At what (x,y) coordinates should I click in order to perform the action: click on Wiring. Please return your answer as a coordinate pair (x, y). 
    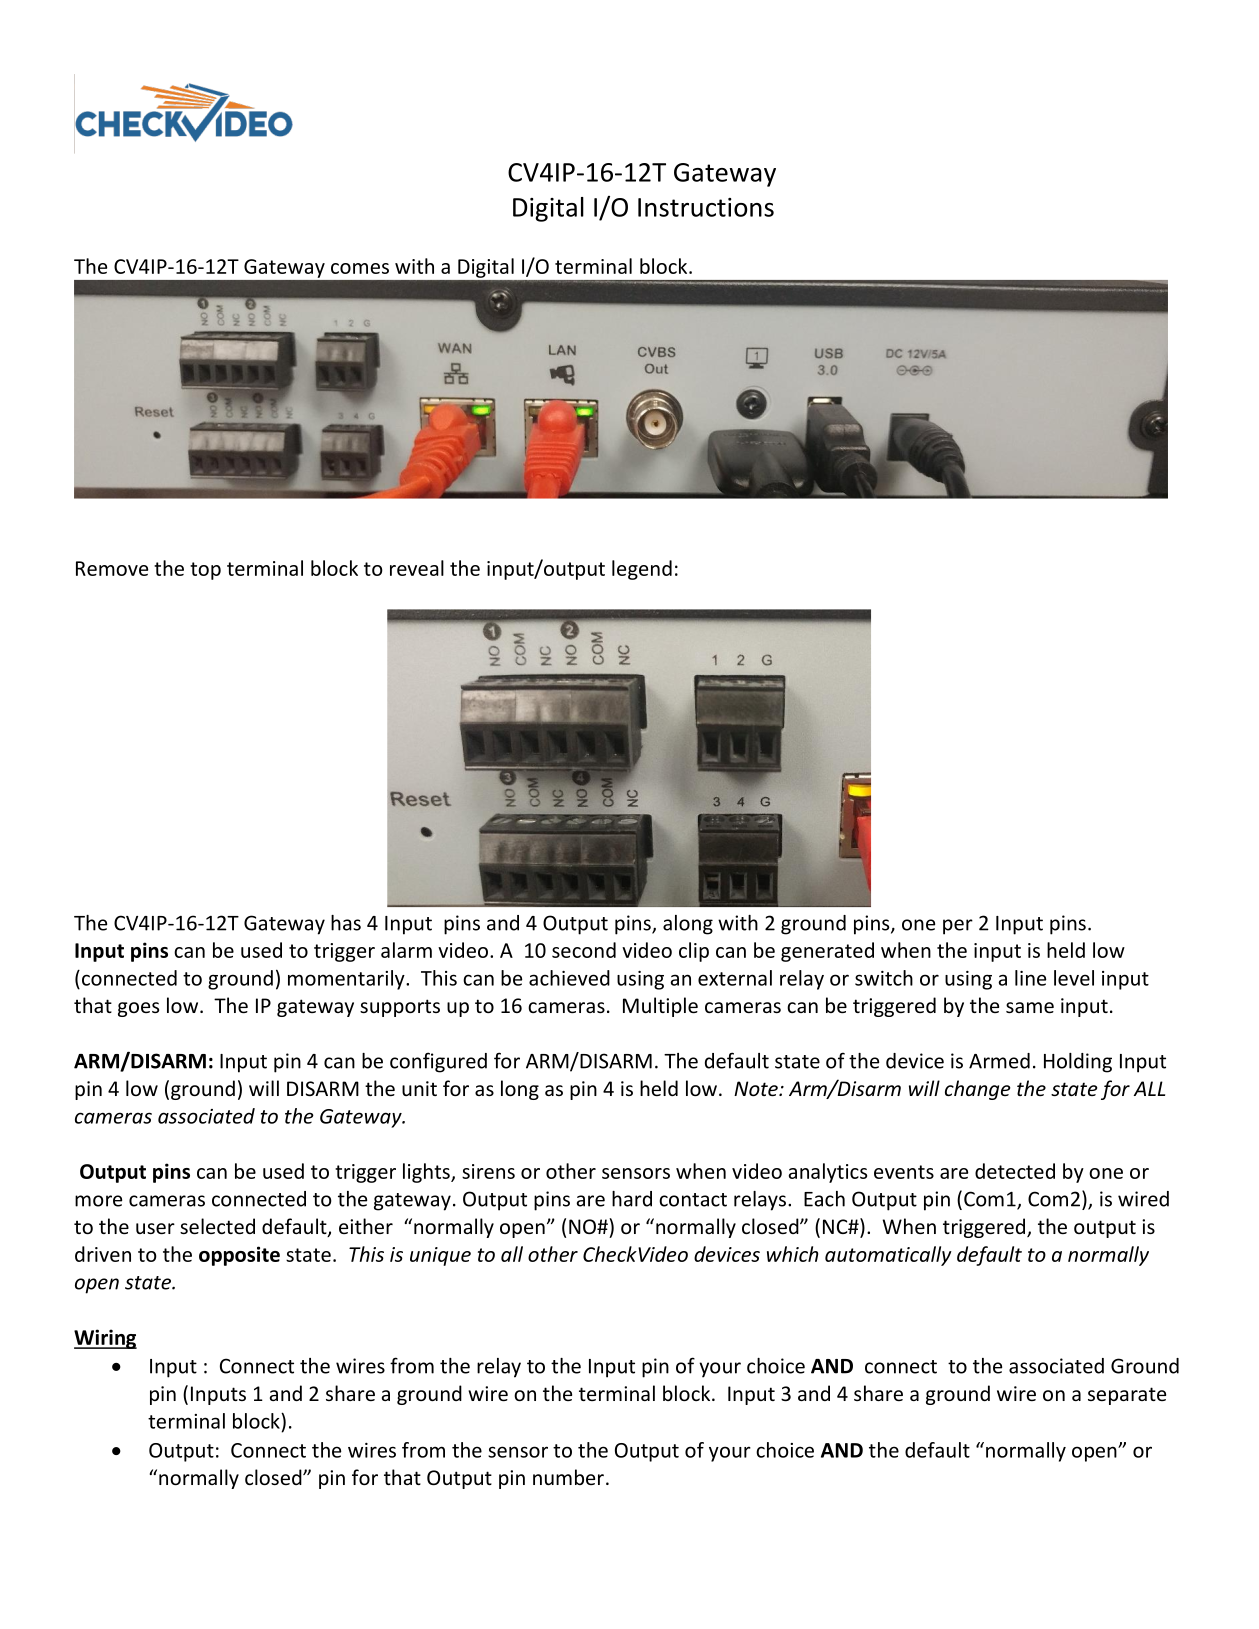
    Looking at the image, I should click on (105, 1339).
